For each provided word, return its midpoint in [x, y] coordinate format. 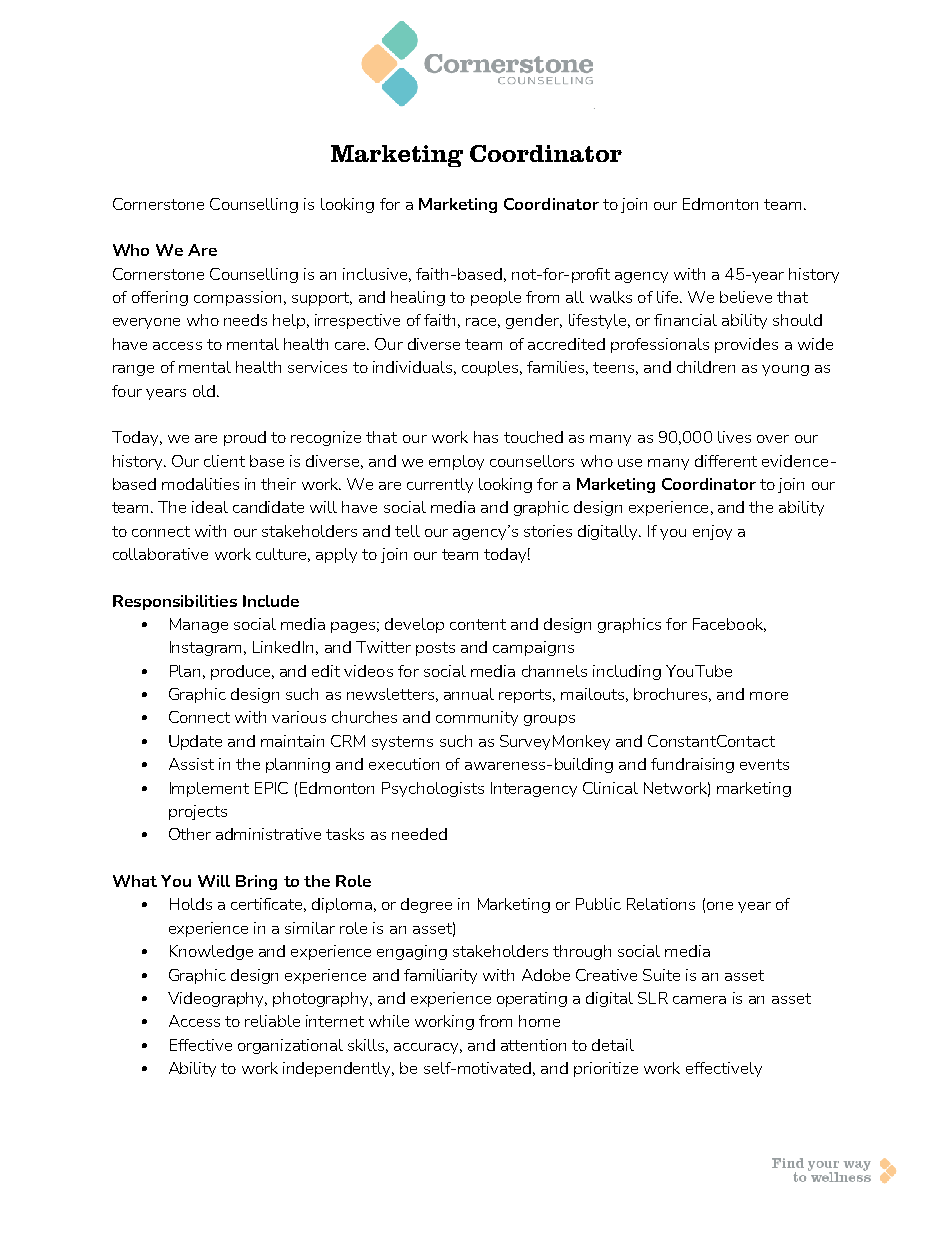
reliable [272, 1021]
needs [245, 320]
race [483, 323]
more [769, 696]
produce [242, 672]
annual [469, 694]
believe [746, 297]
